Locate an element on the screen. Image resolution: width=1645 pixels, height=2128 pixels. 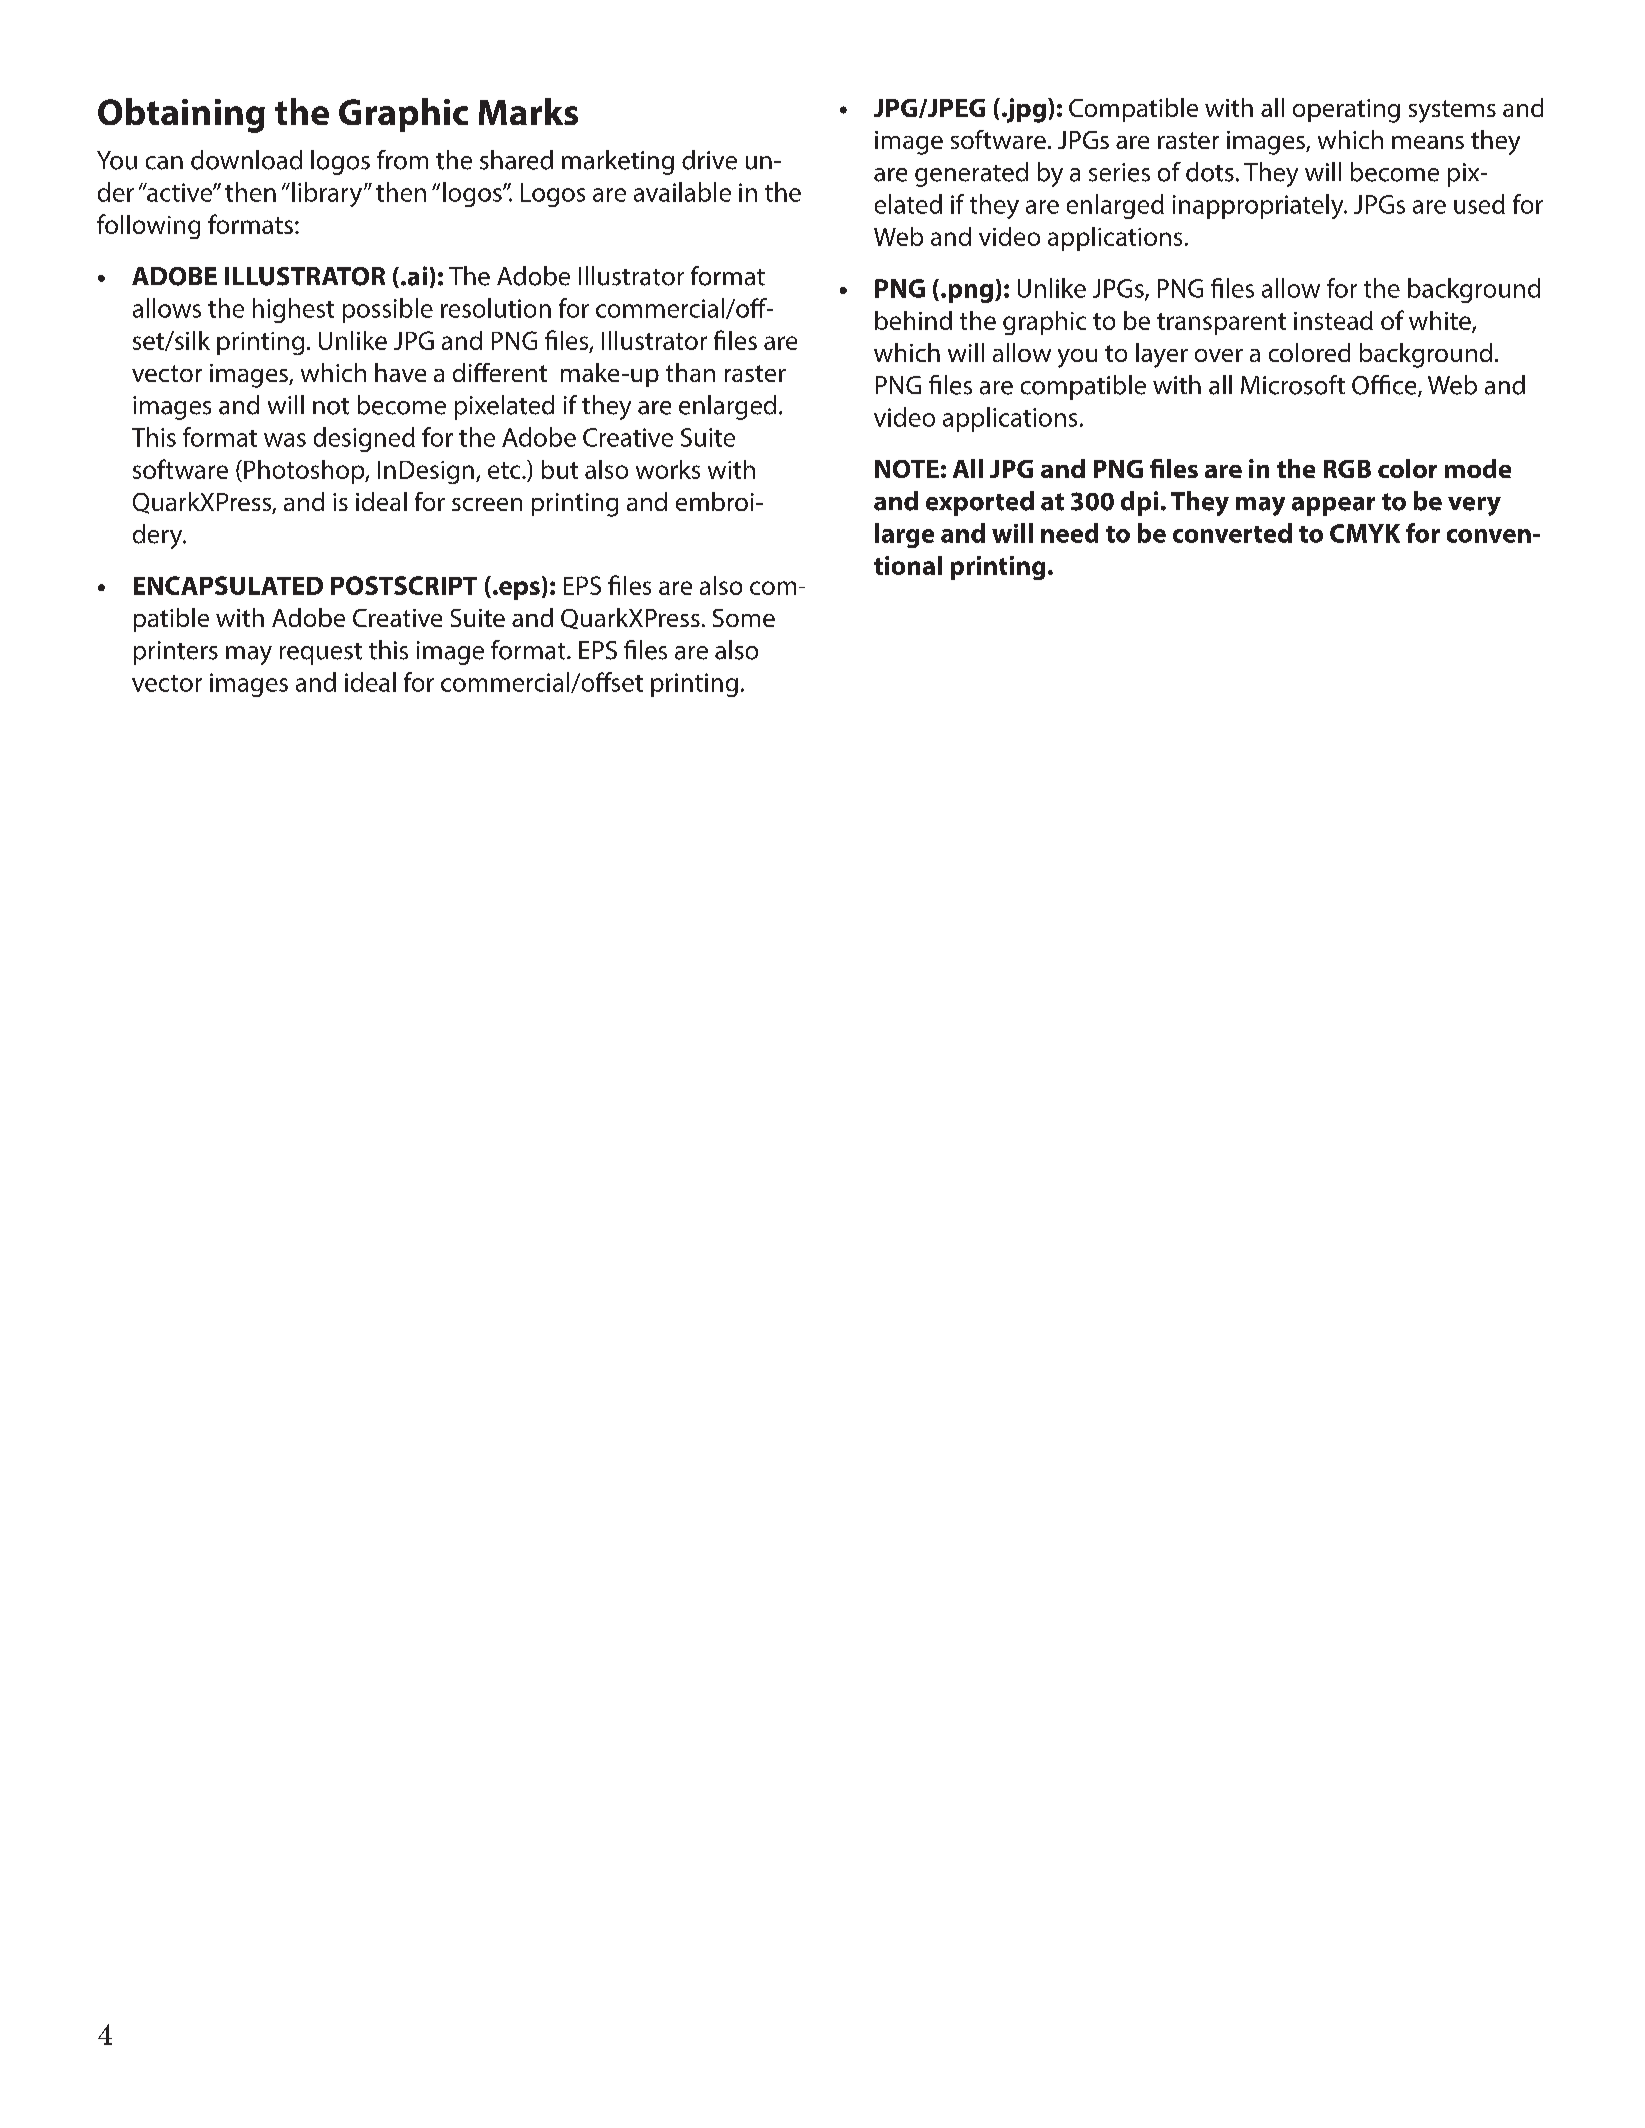
Some is located at coordinates (744, 618).
